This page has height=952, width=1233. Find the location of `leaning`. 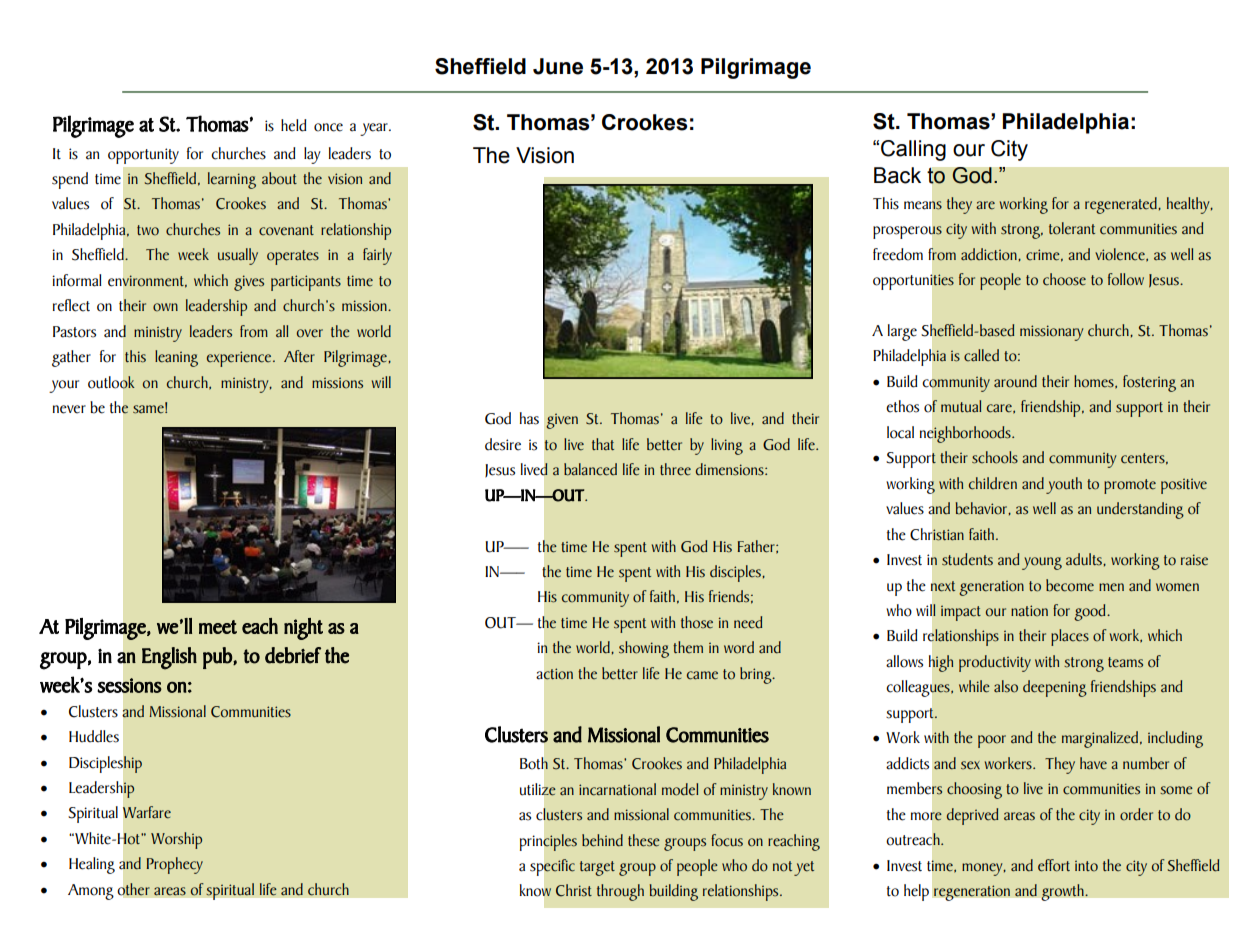

leaning is located at coordinates (176, 358).
